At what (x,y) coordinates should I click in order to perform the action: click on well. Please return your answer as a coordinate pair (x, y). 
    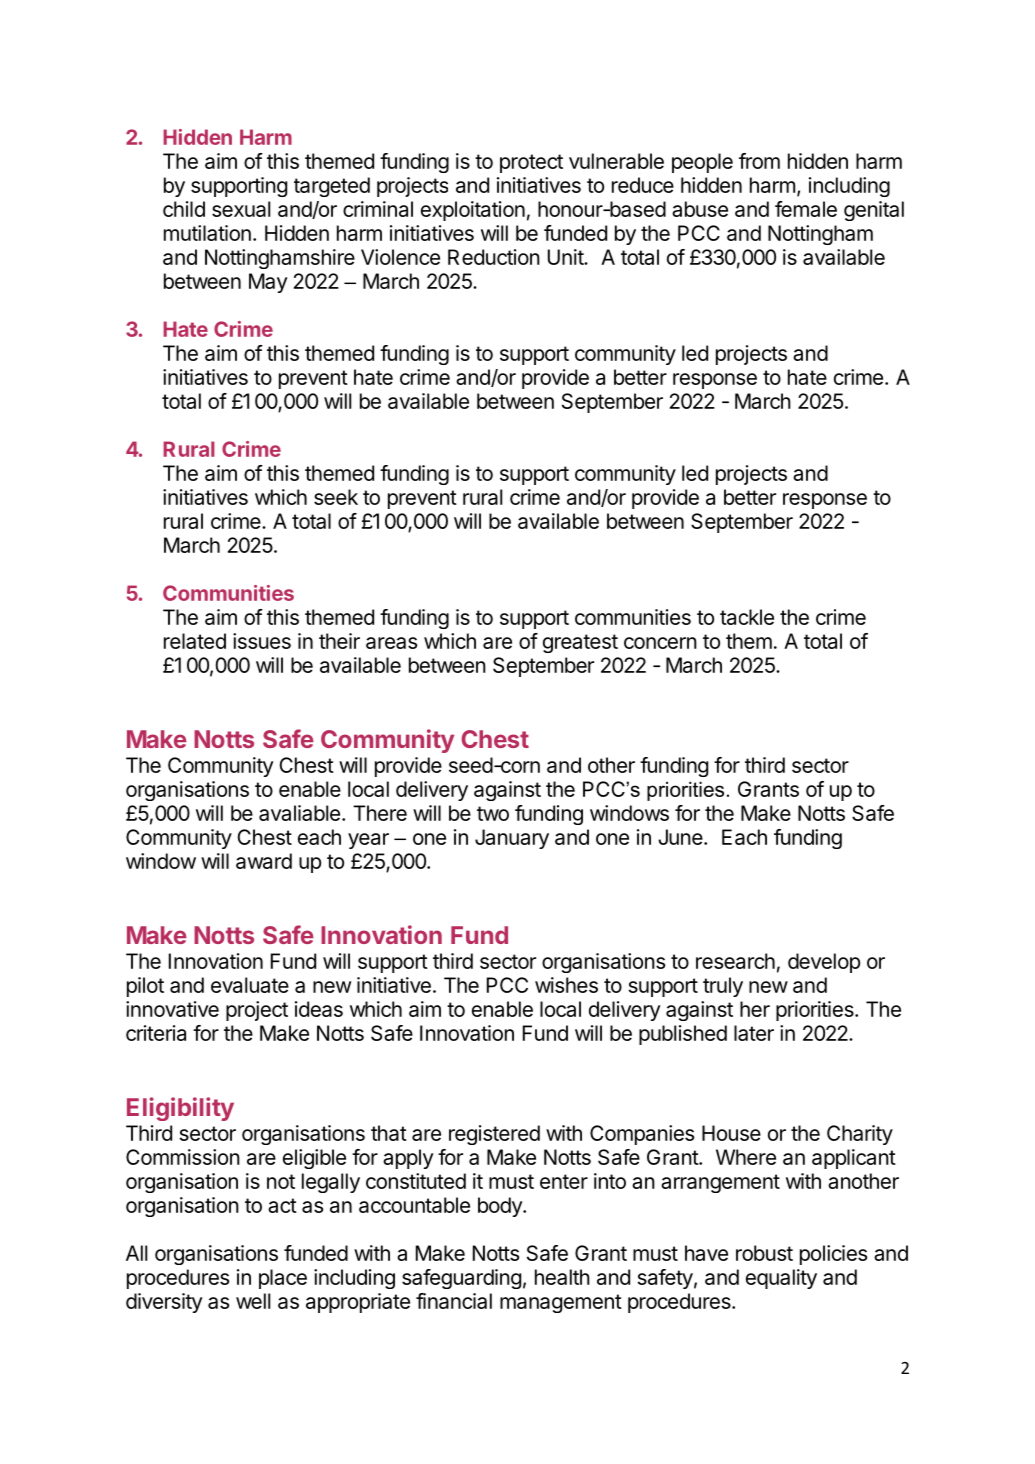
    Looking at the image, I should click on (253, 1301).
